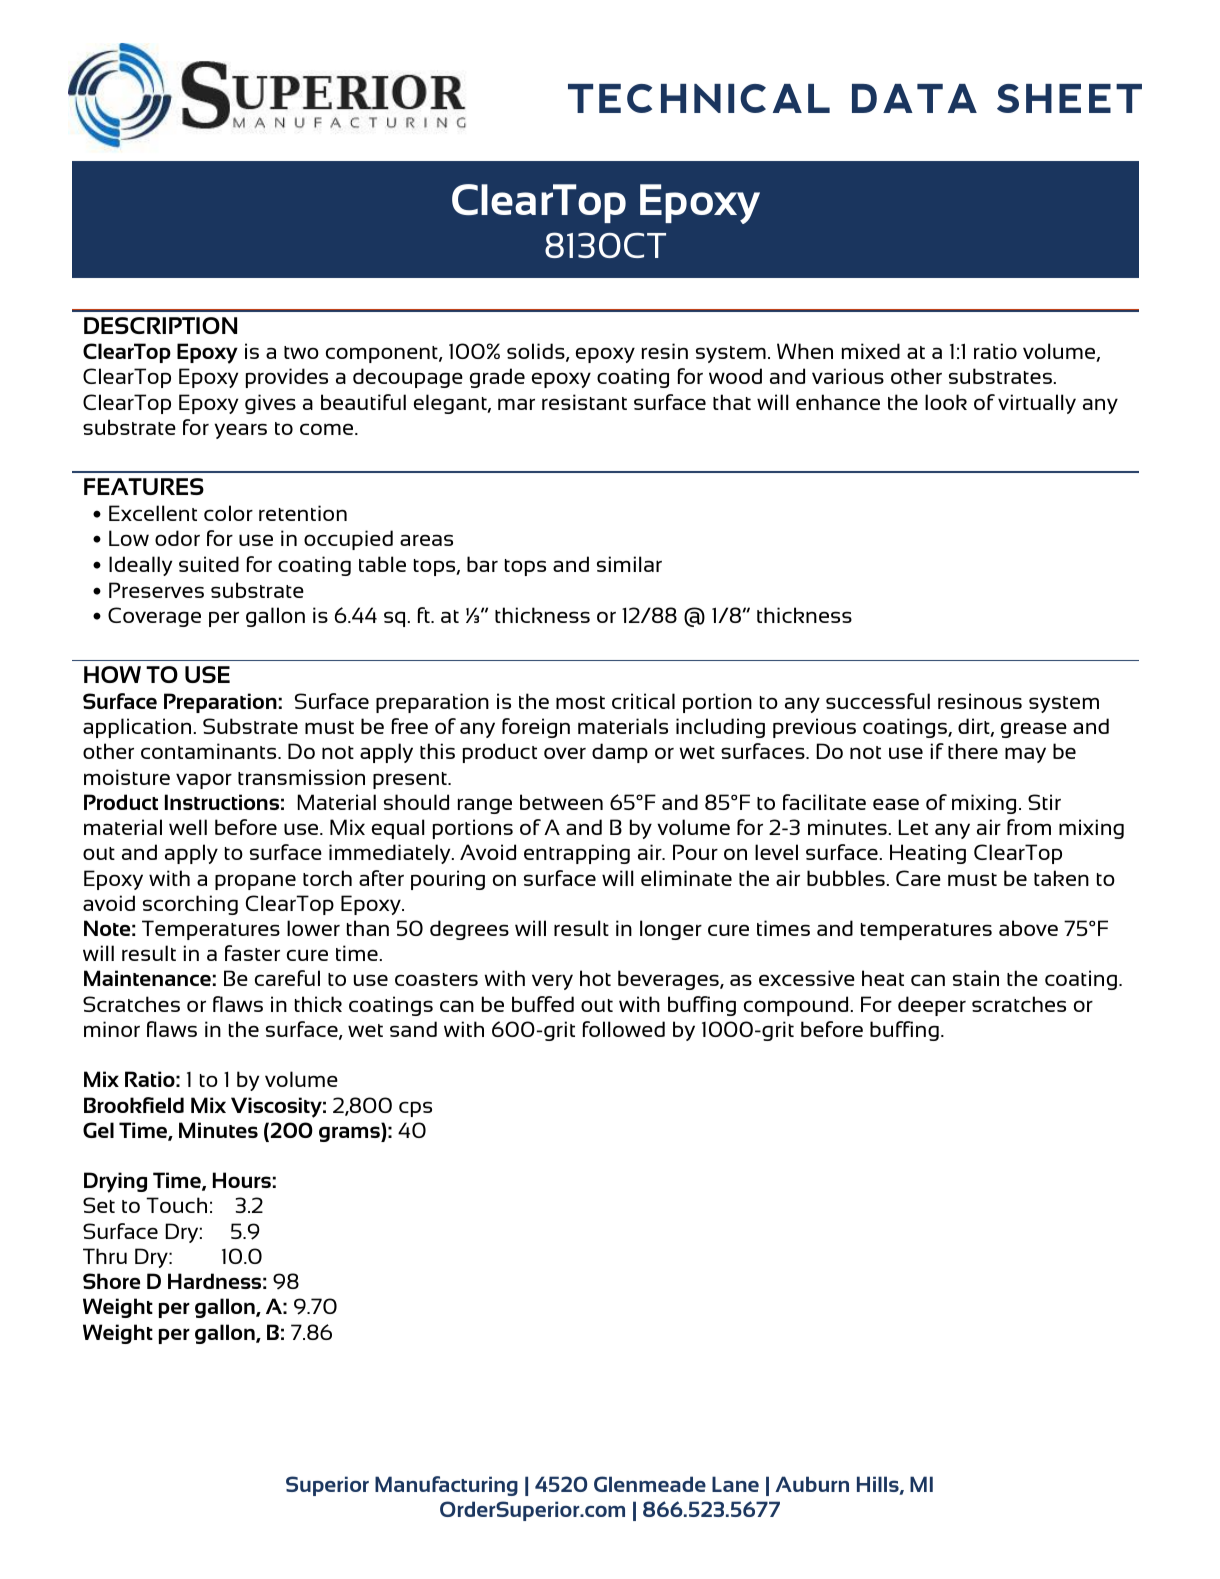 This screenshot has height=1579, width=1220. I want to click on DATA, so click(914, 98).
